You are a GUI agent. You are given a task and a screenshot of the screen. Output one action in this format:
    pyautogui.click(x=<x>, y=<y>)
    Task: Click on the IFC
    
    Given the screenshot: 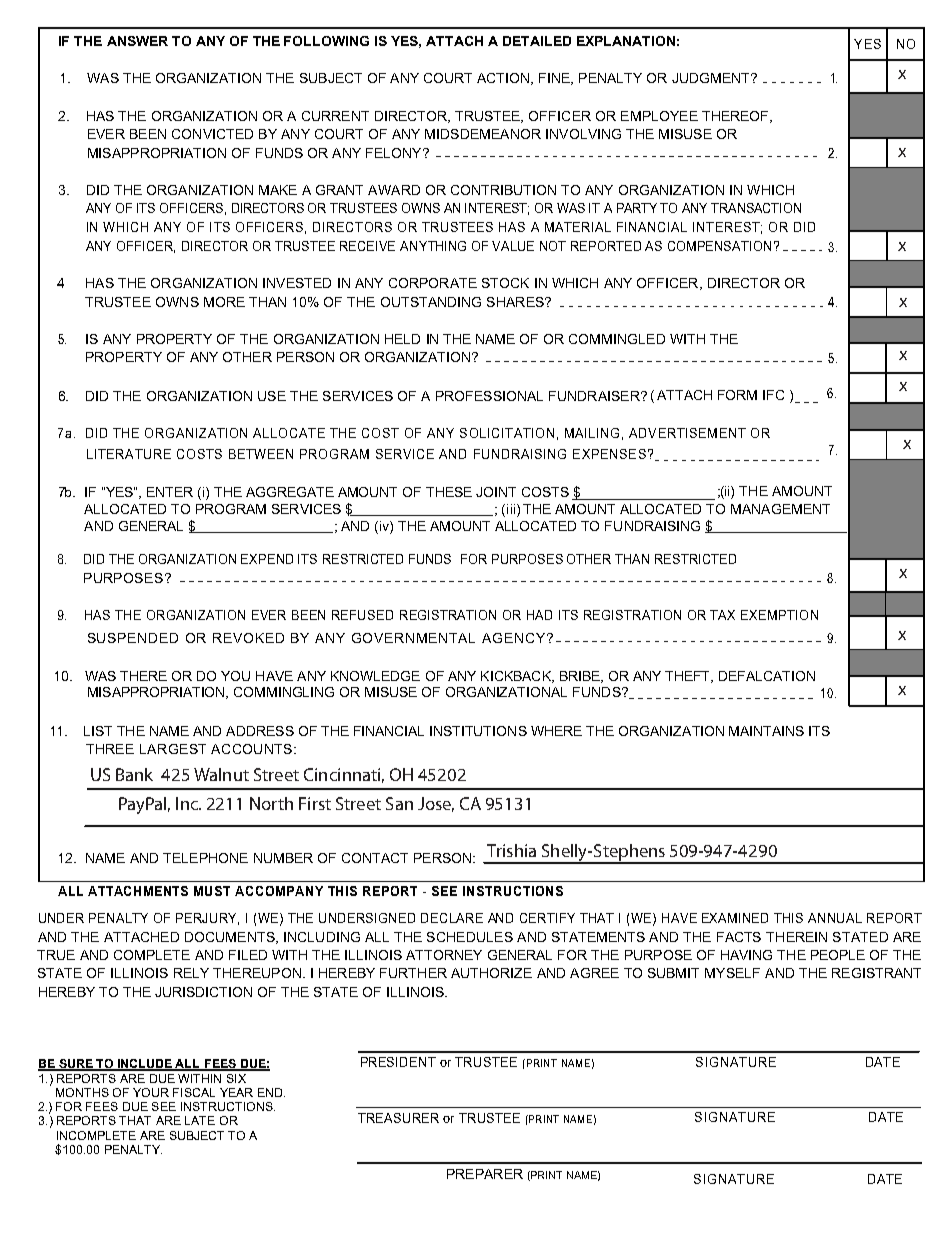 What is the action you would take?
    pyautogui.click(x=773, y=395)
